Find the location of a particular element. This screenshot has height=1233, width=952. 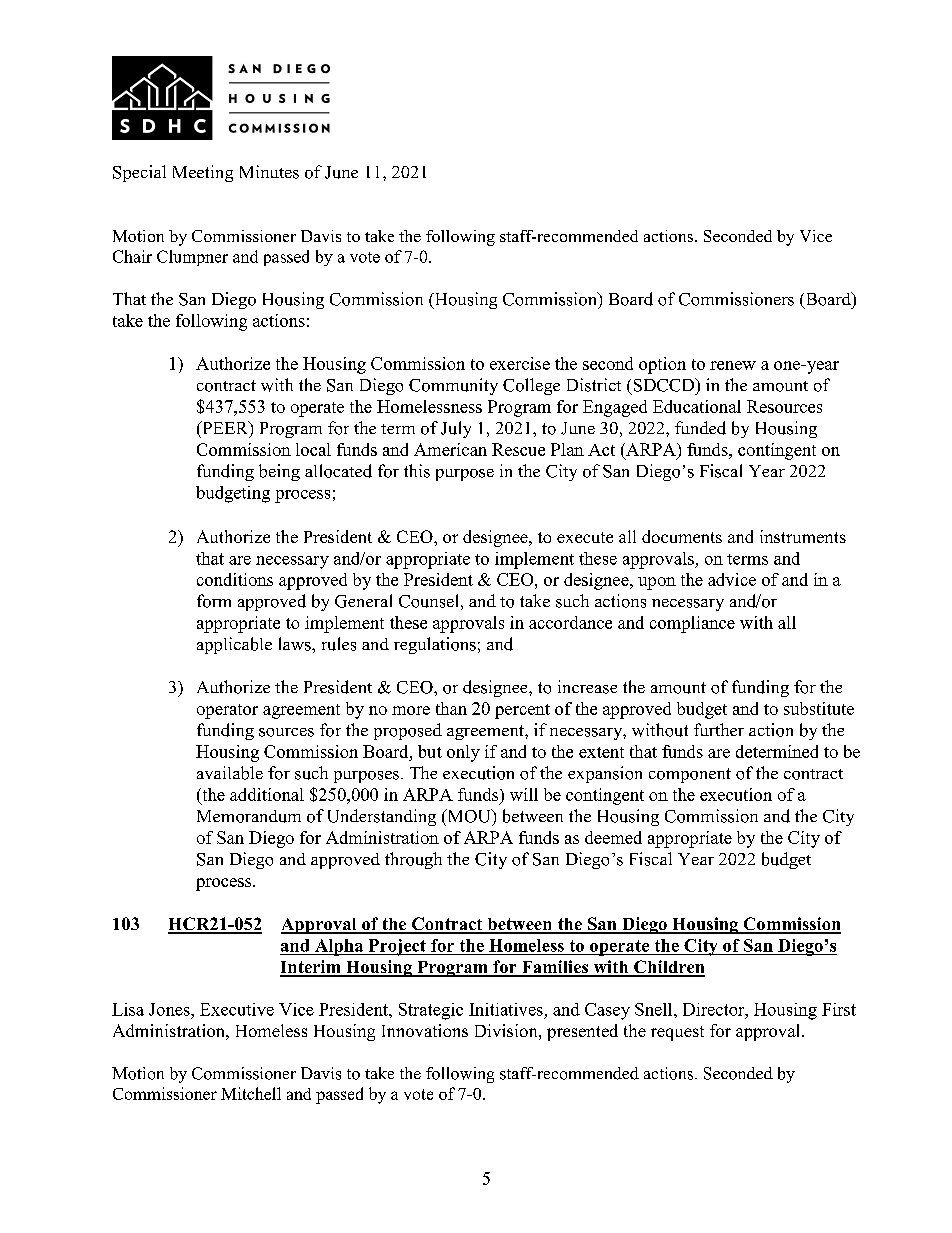

component is located at coordinates (690, 775).
